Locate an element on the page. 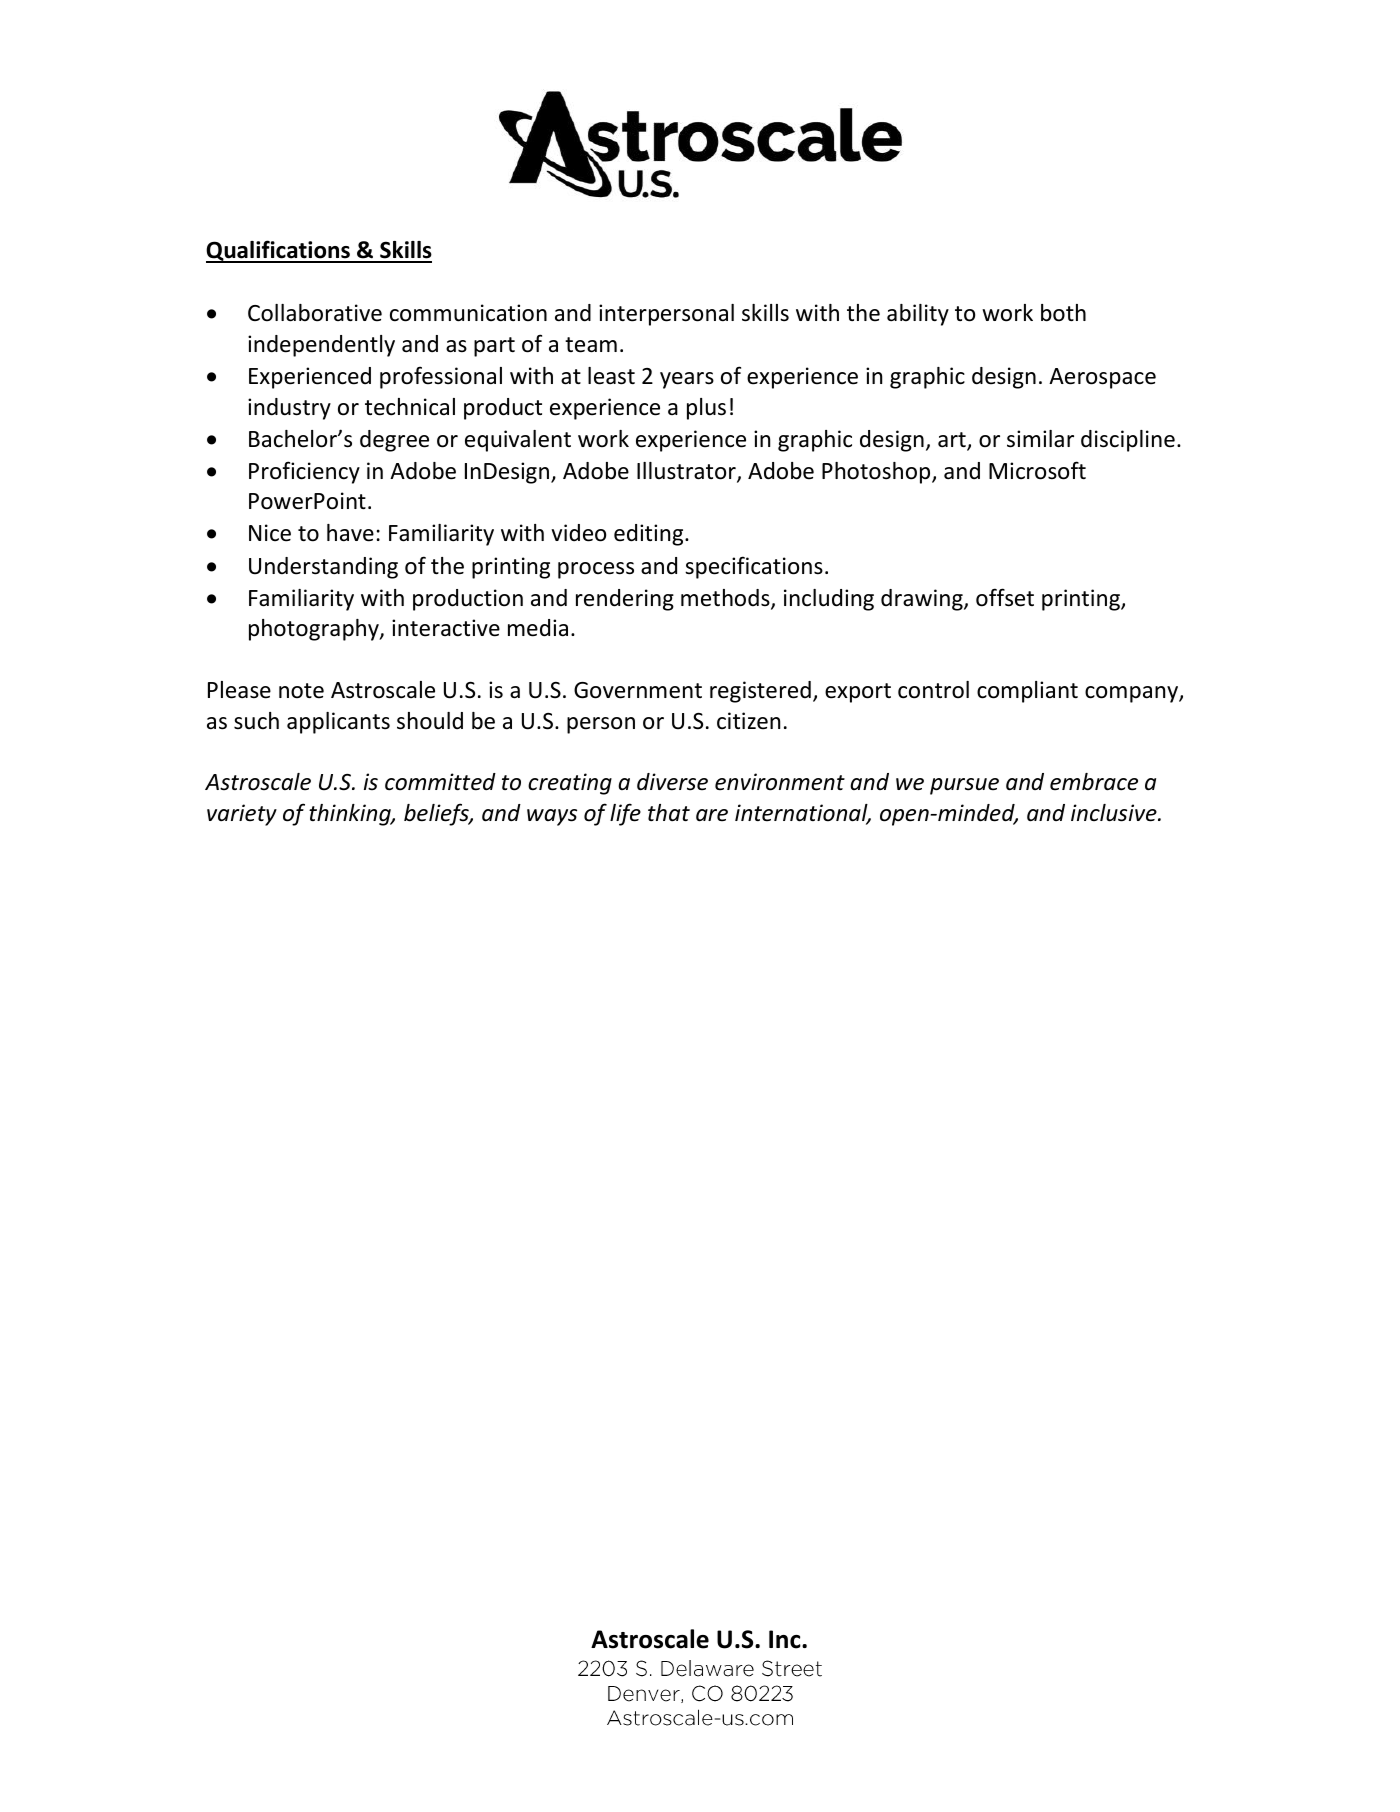 The width and height of the document is (1400, 1812). have is located at coordinates (350, 533).
